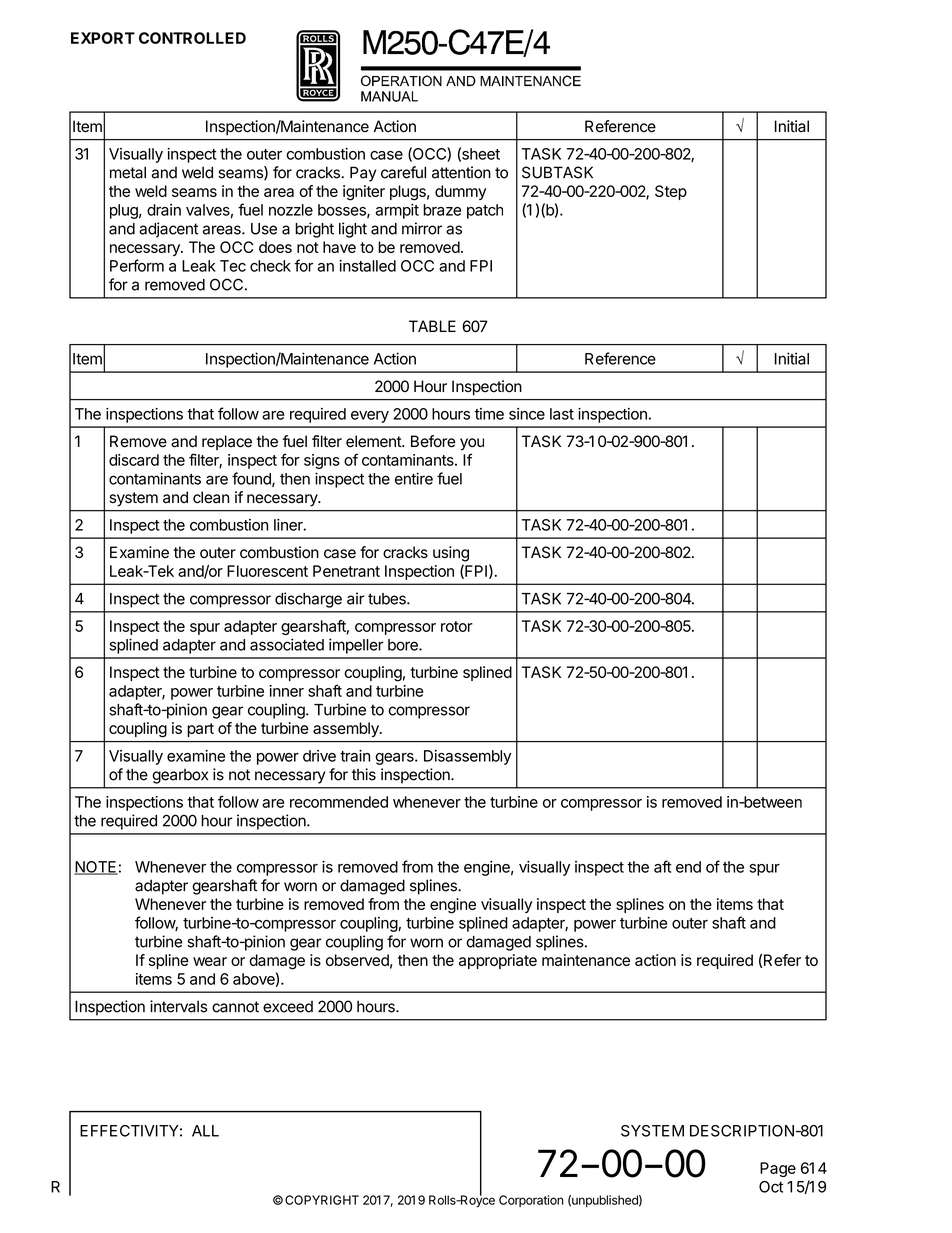 This document has width=952, height=1233. What do you see at coordinates (192, 38) in the document?
I see `CONTROLLED` at bounding box center [192, 38].
